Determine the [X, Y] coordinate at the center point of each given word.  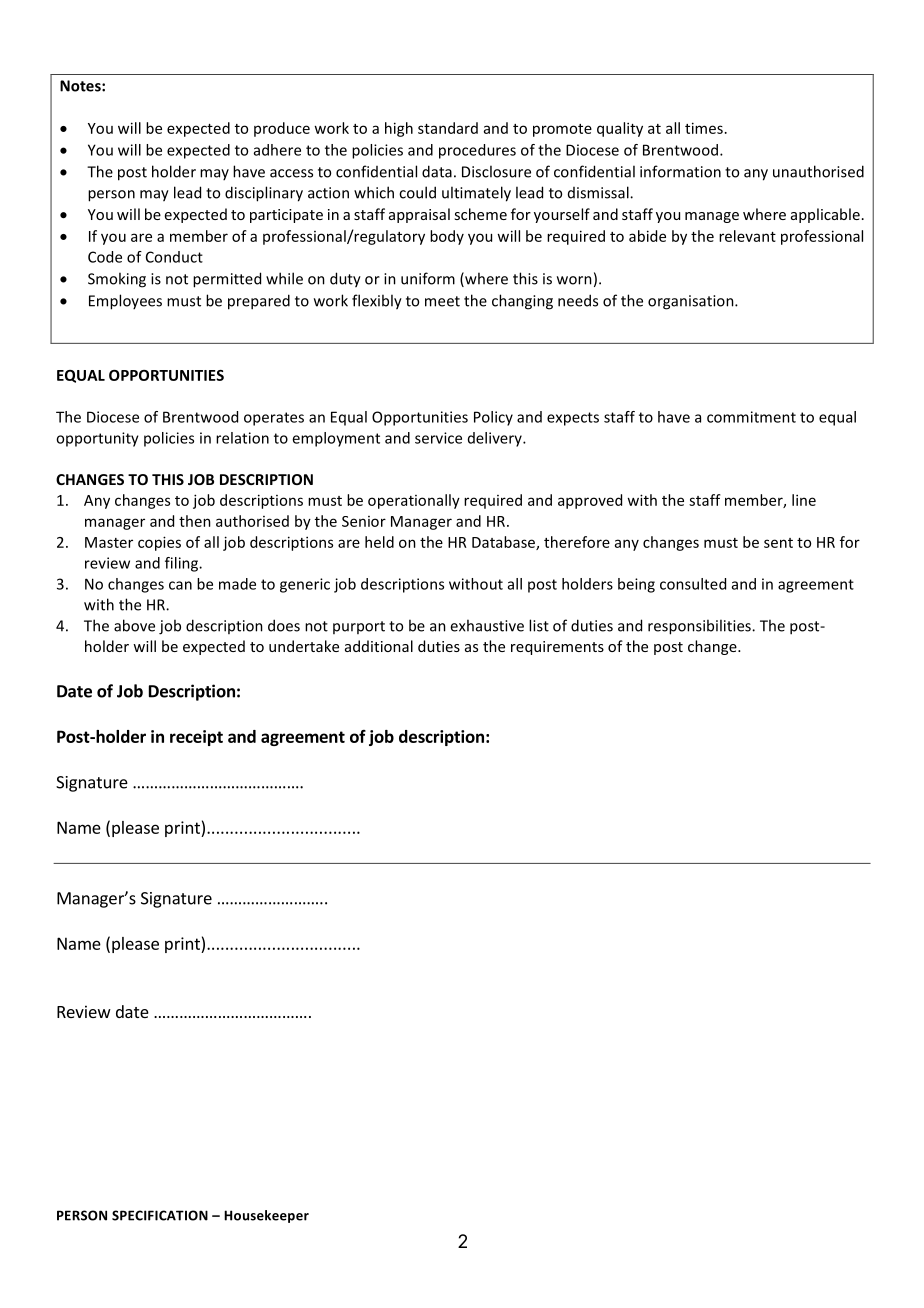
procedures [477, 151]
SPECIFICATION [160, 1215]
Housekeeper [266, 1216]
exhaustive [487, 625]
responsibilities [700, 627]
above [134, 625]
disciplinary [264, 194]
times [704, 128]
